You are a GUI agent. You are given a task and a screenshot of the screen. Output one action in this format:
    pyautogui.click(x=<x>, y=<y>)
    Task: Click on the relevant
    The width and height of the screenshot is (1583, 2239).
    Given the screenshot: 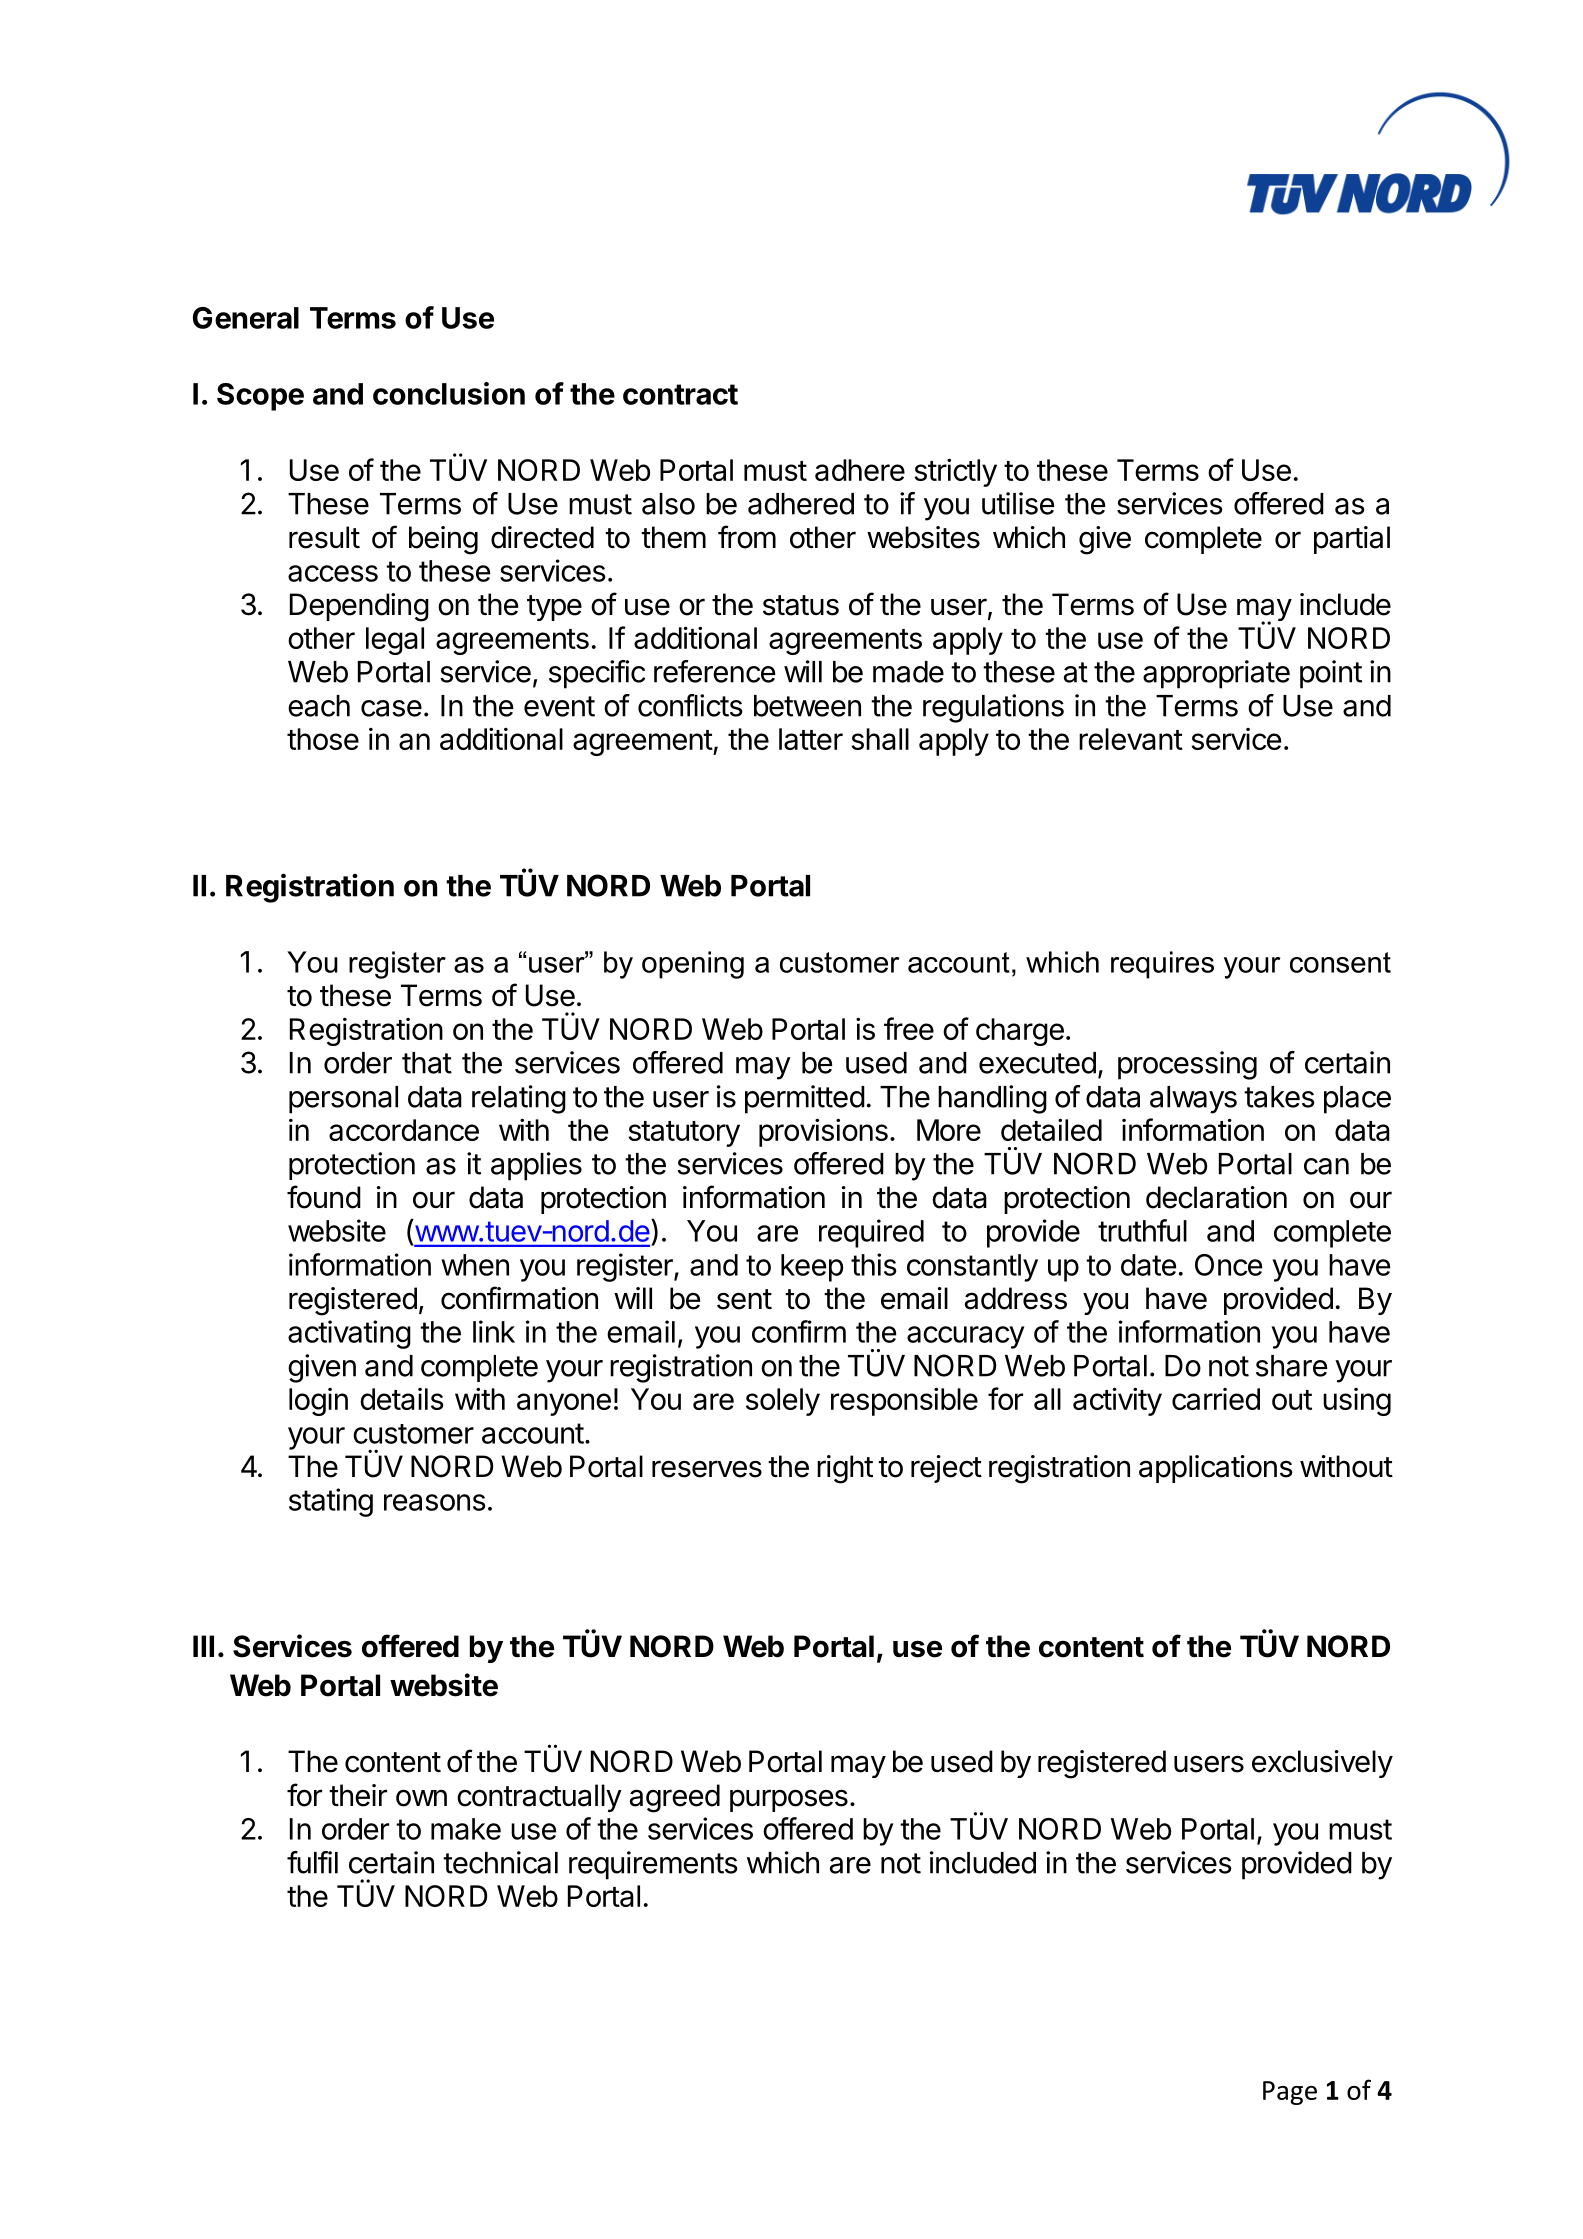 What is the action you would take?
    pyautogui.click(x=1131, y=739)
